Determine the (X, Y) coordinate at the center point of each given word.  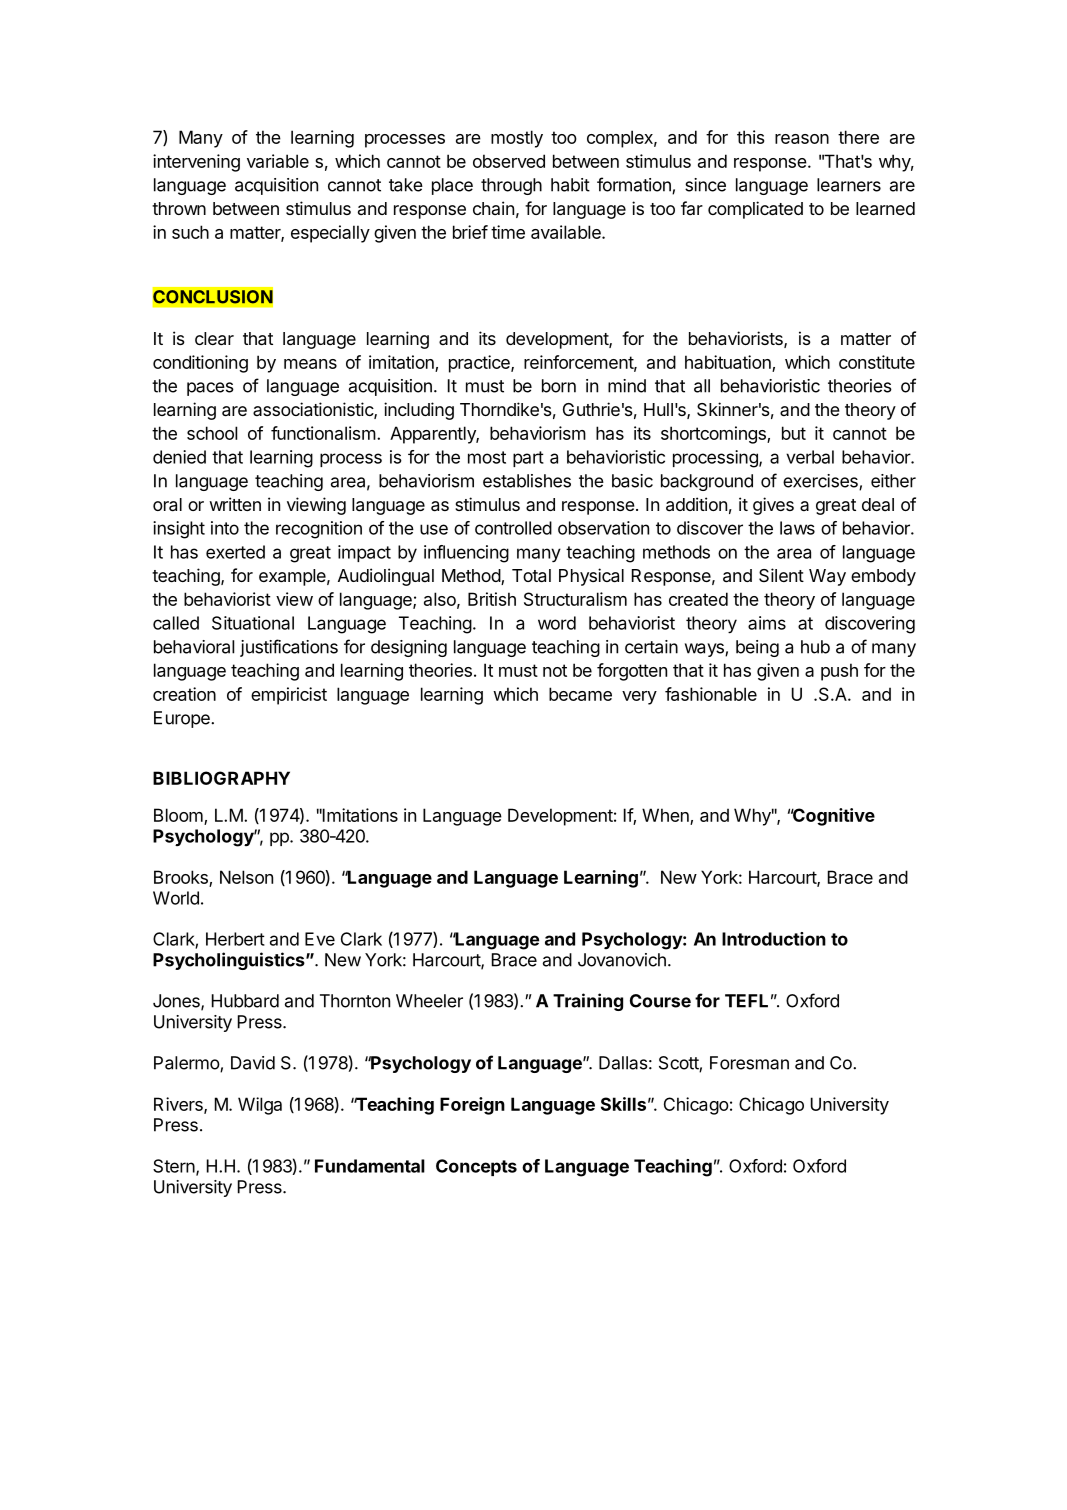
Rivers (179, 1105)
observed (509, 161)
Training (588, 1002)
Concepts (476, 1167)
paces (210, 389)
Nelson (246, 877)
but (794, 433)
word (557, 623)
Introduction (774, 939)
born (559, 386)
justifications (289, 648)
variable (278, 161)
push (839, 672)
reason (802, 139)
